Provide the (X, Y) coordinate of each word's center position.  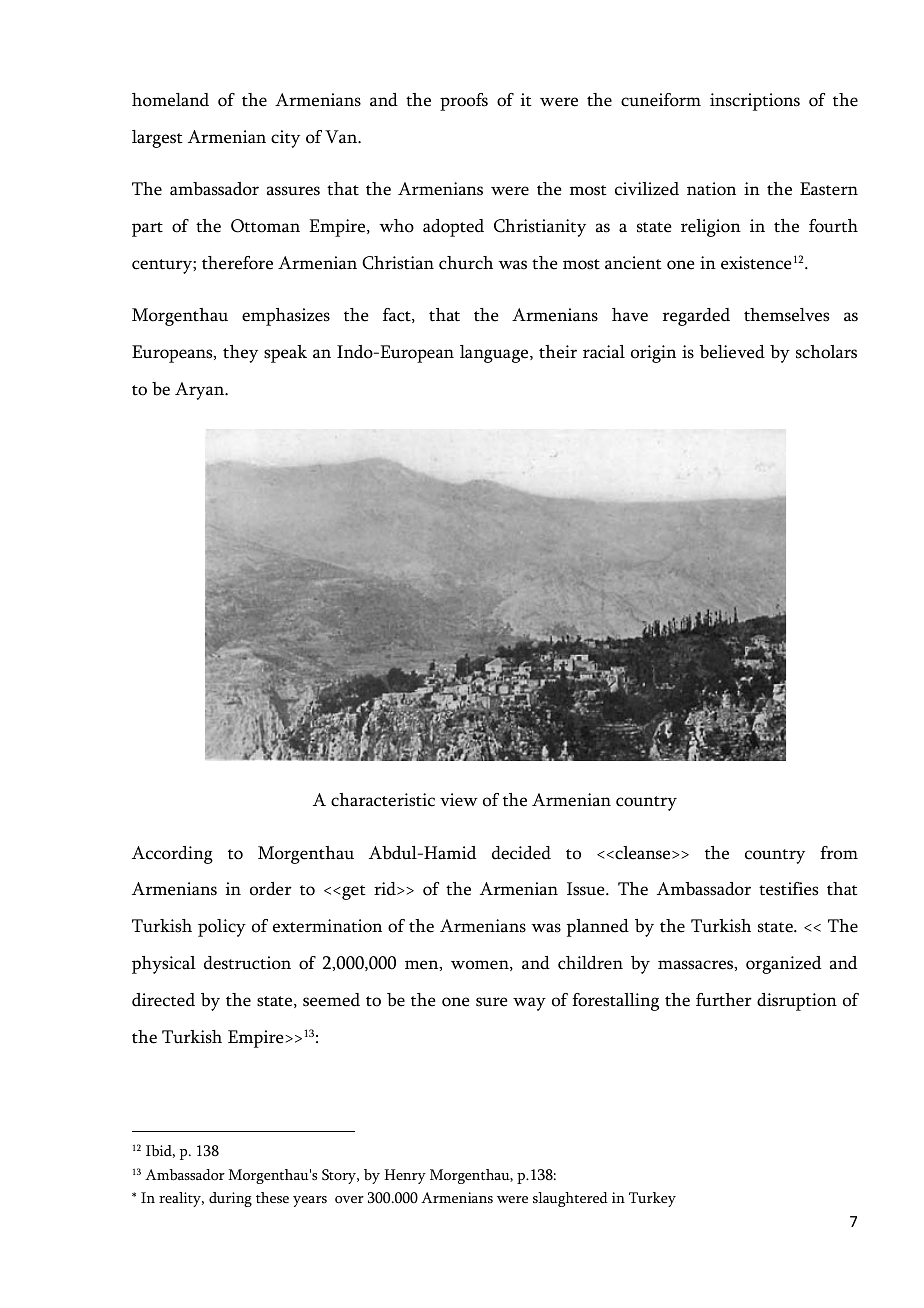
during (230, 1199)
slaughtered (570, 1199)
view (459, 800)
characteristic (383, 800)
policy (222, 928)
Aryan (201, 391)
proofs (464, 102)
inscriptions (755, 102)
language (495, 354)
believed (732, 352)
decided (521, 853)
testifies (788, 889)
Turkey (652, 1199)
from (839, 853)
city (285, 139)
